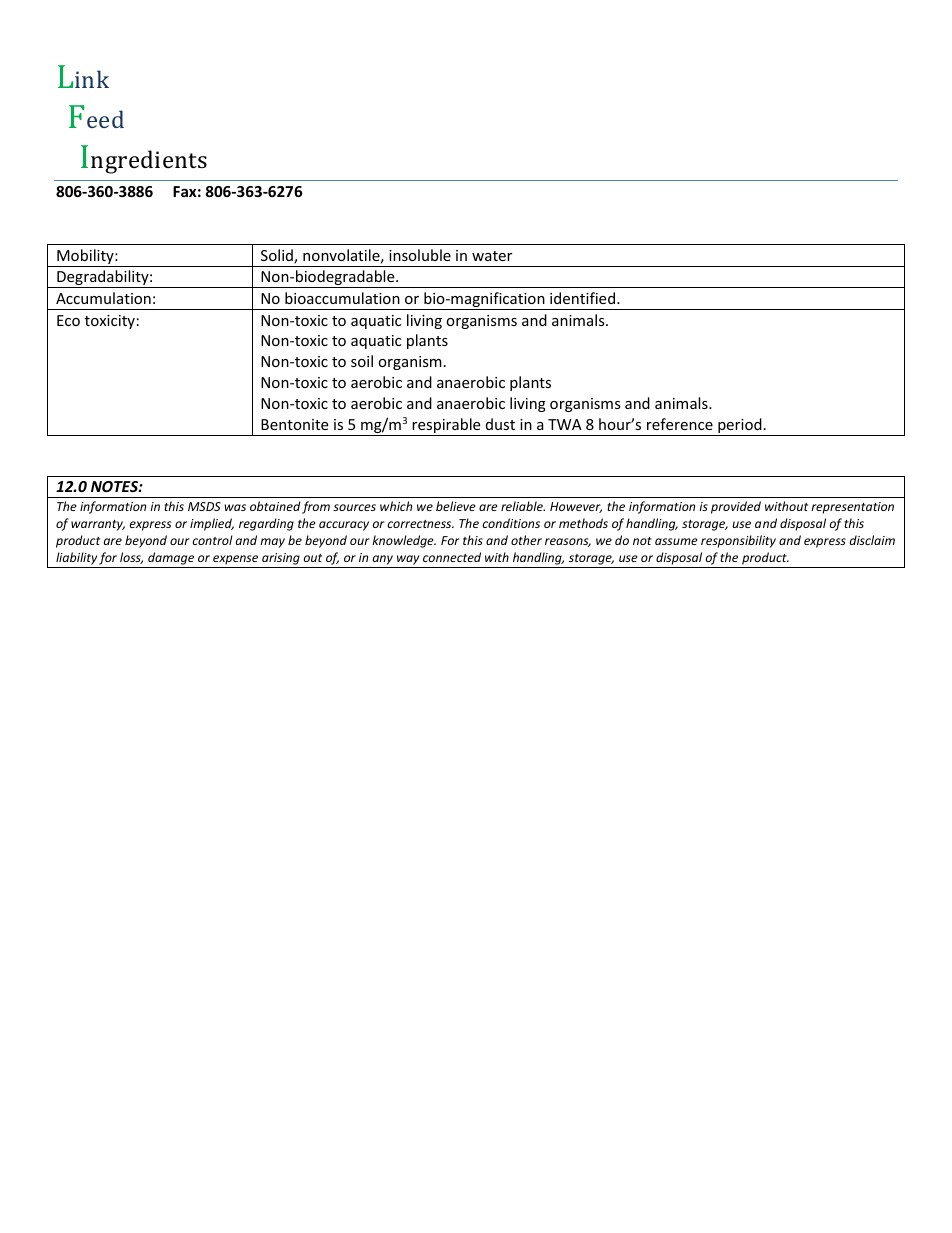 The image size is (952, 1233). I want to click on reference, so click(680, 424).
